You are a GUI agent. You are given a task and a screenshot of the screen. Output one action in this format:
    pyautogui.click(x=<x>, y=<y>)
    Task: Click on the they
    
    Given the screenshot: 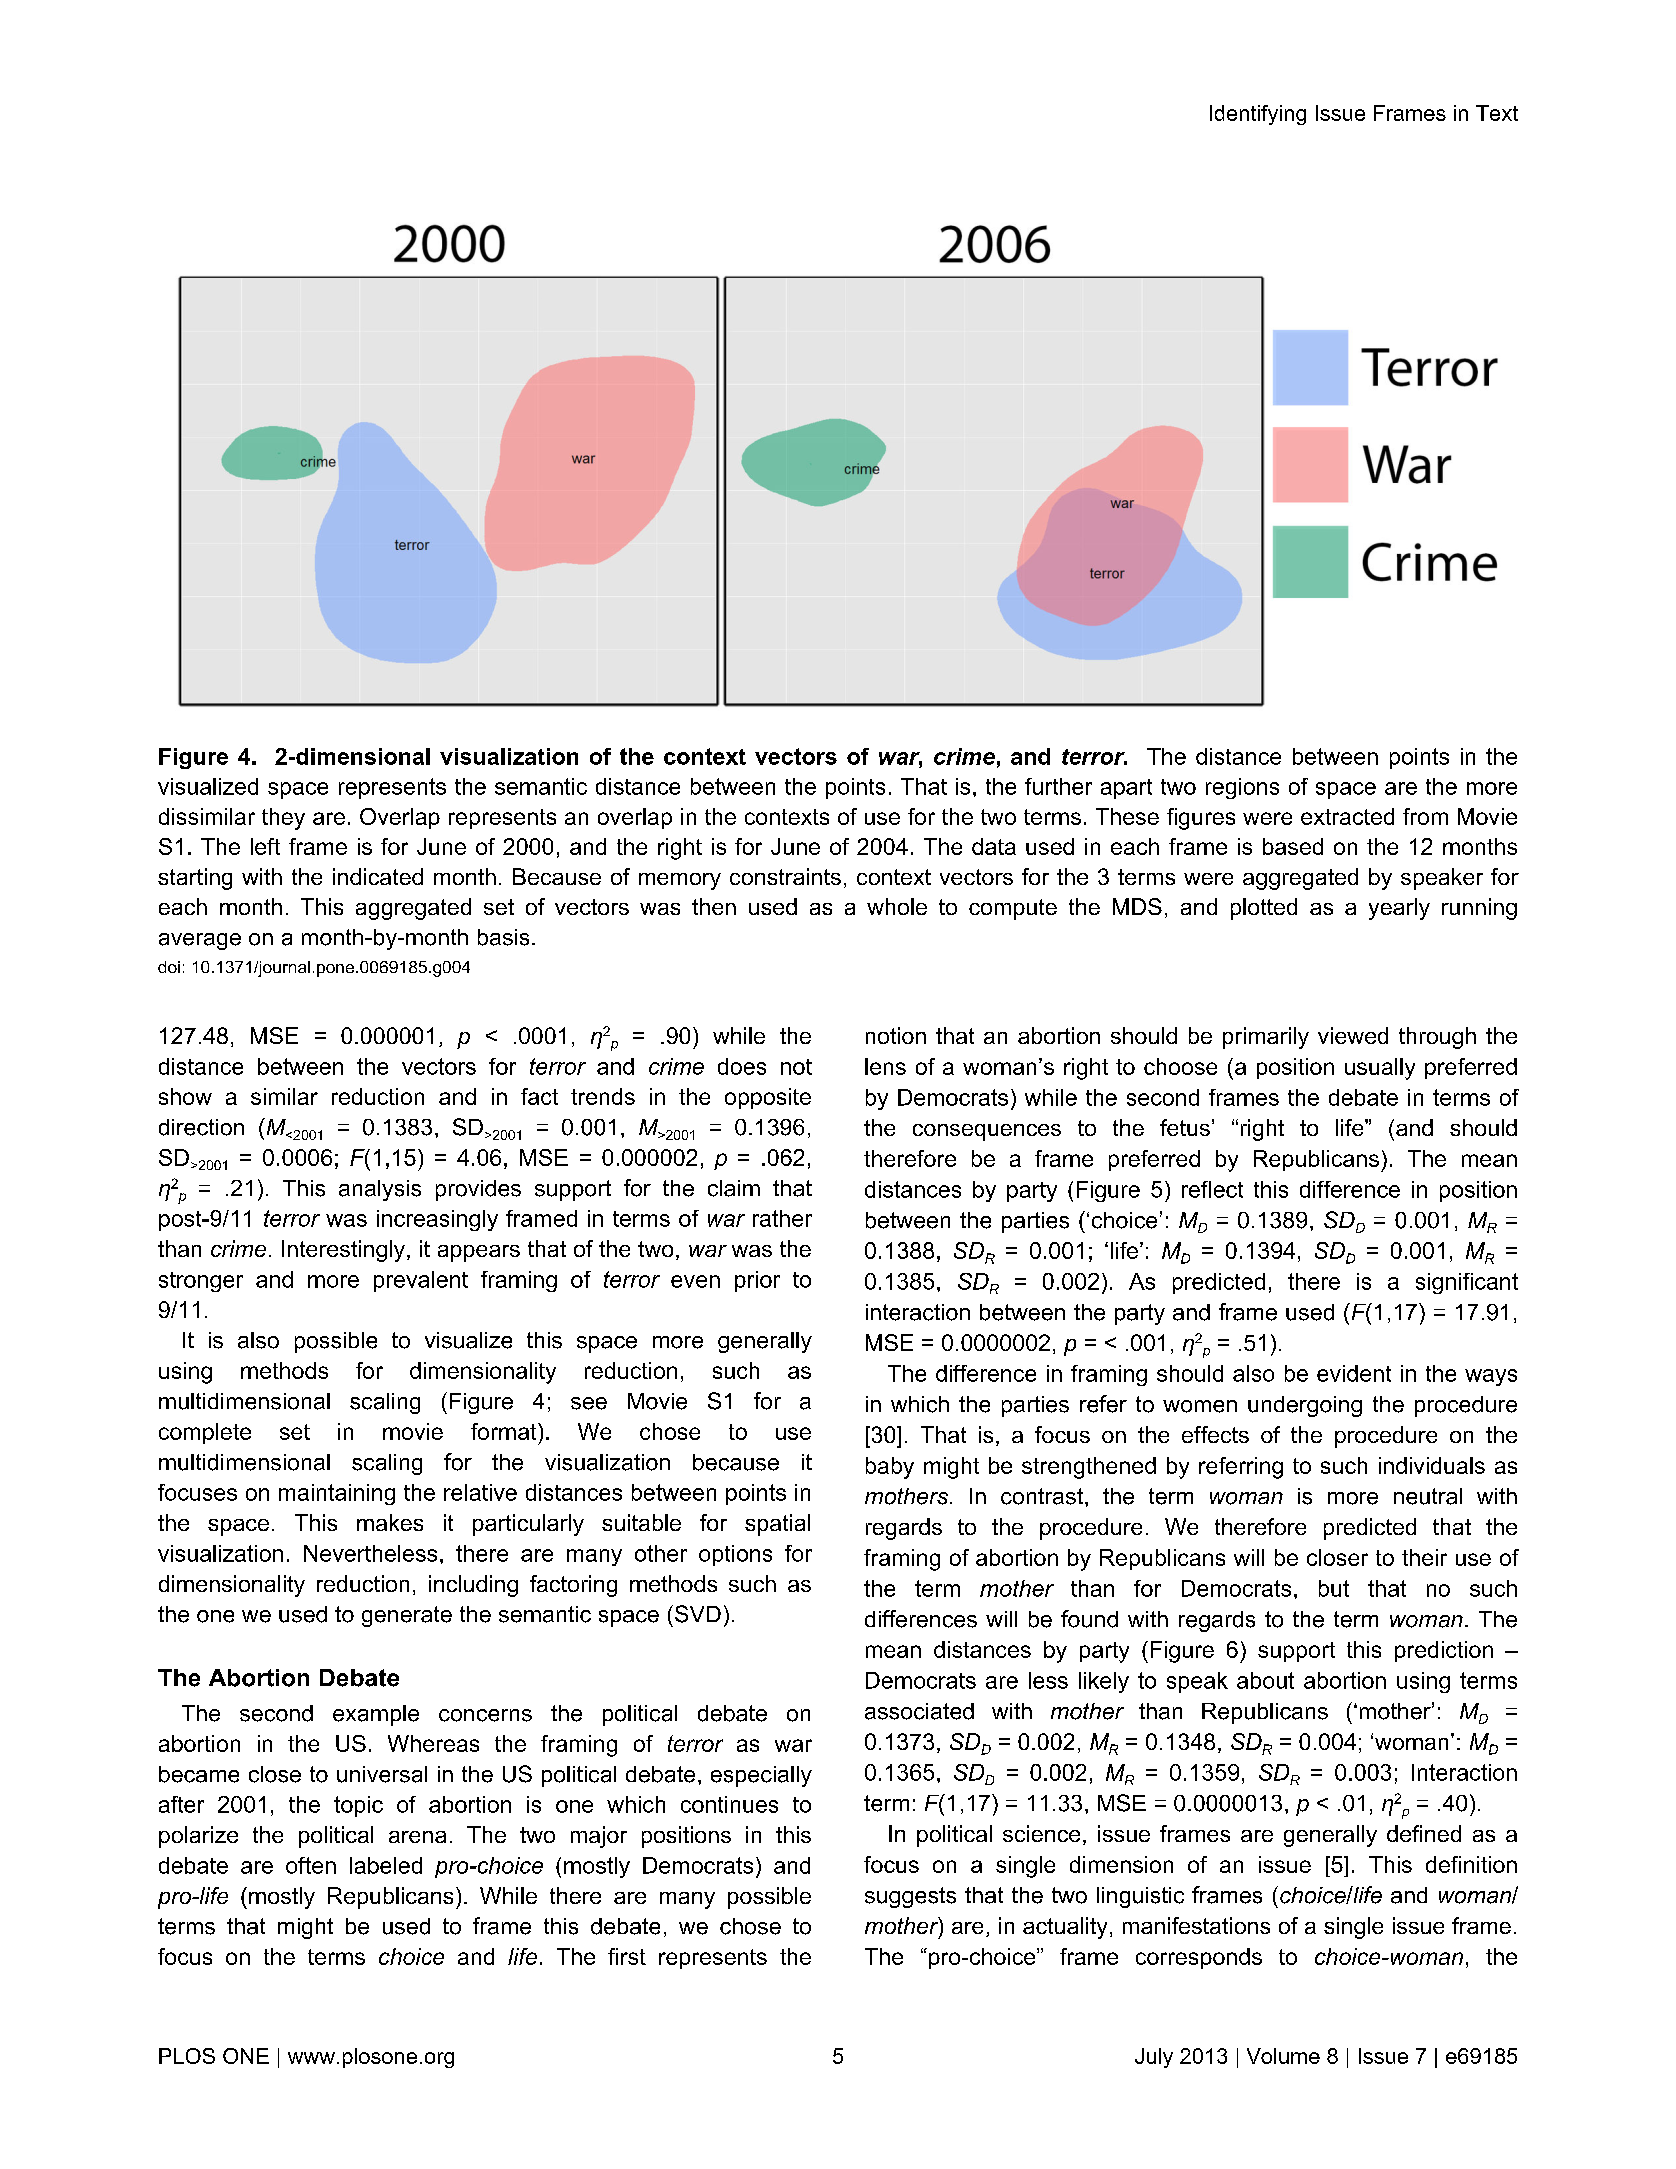 What is the action you would take?
    pyautogui.click(x=283, y=819)
